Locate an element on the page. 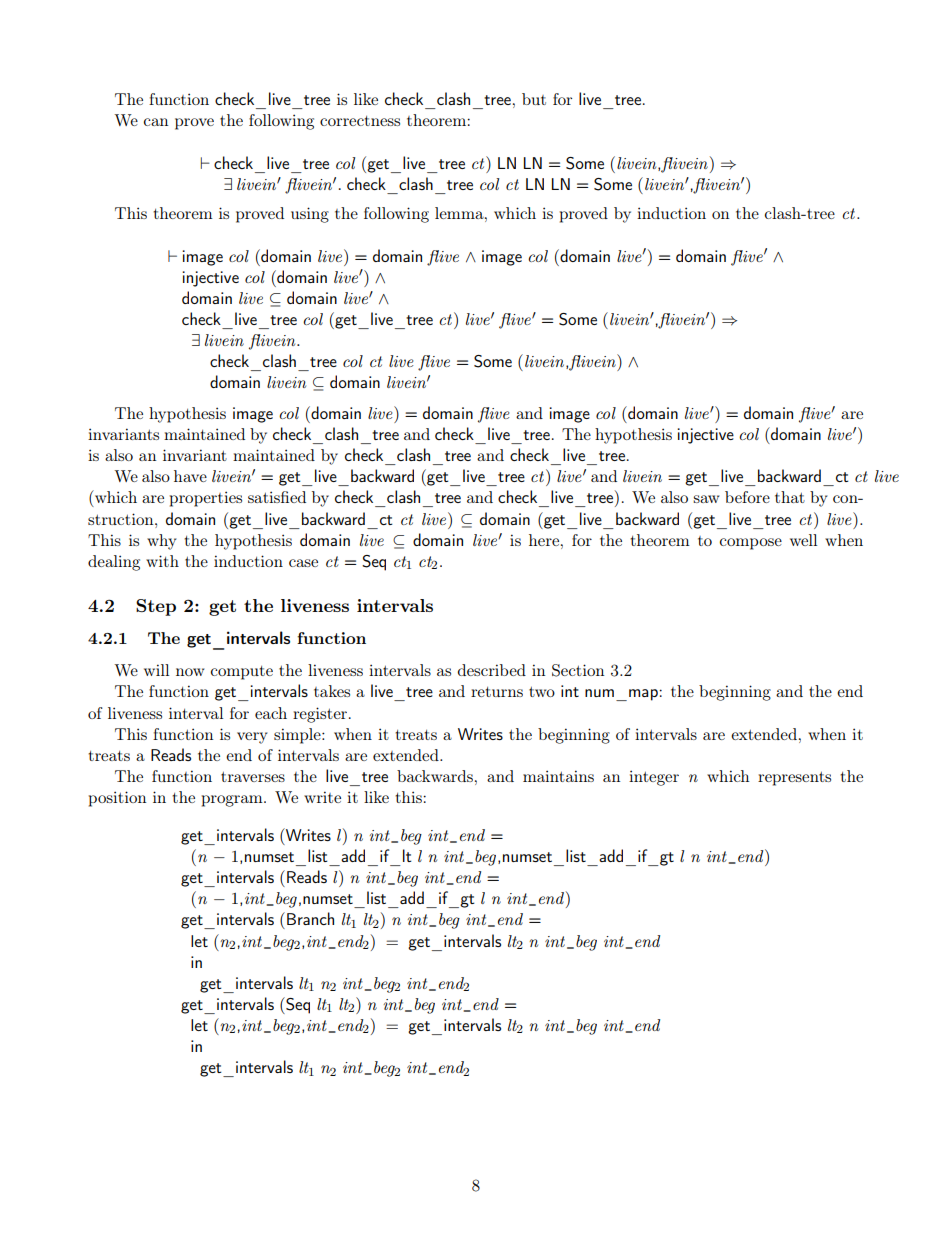 The width and height of the image is (952, 1233). saw is located at coordinates (706, 499).
